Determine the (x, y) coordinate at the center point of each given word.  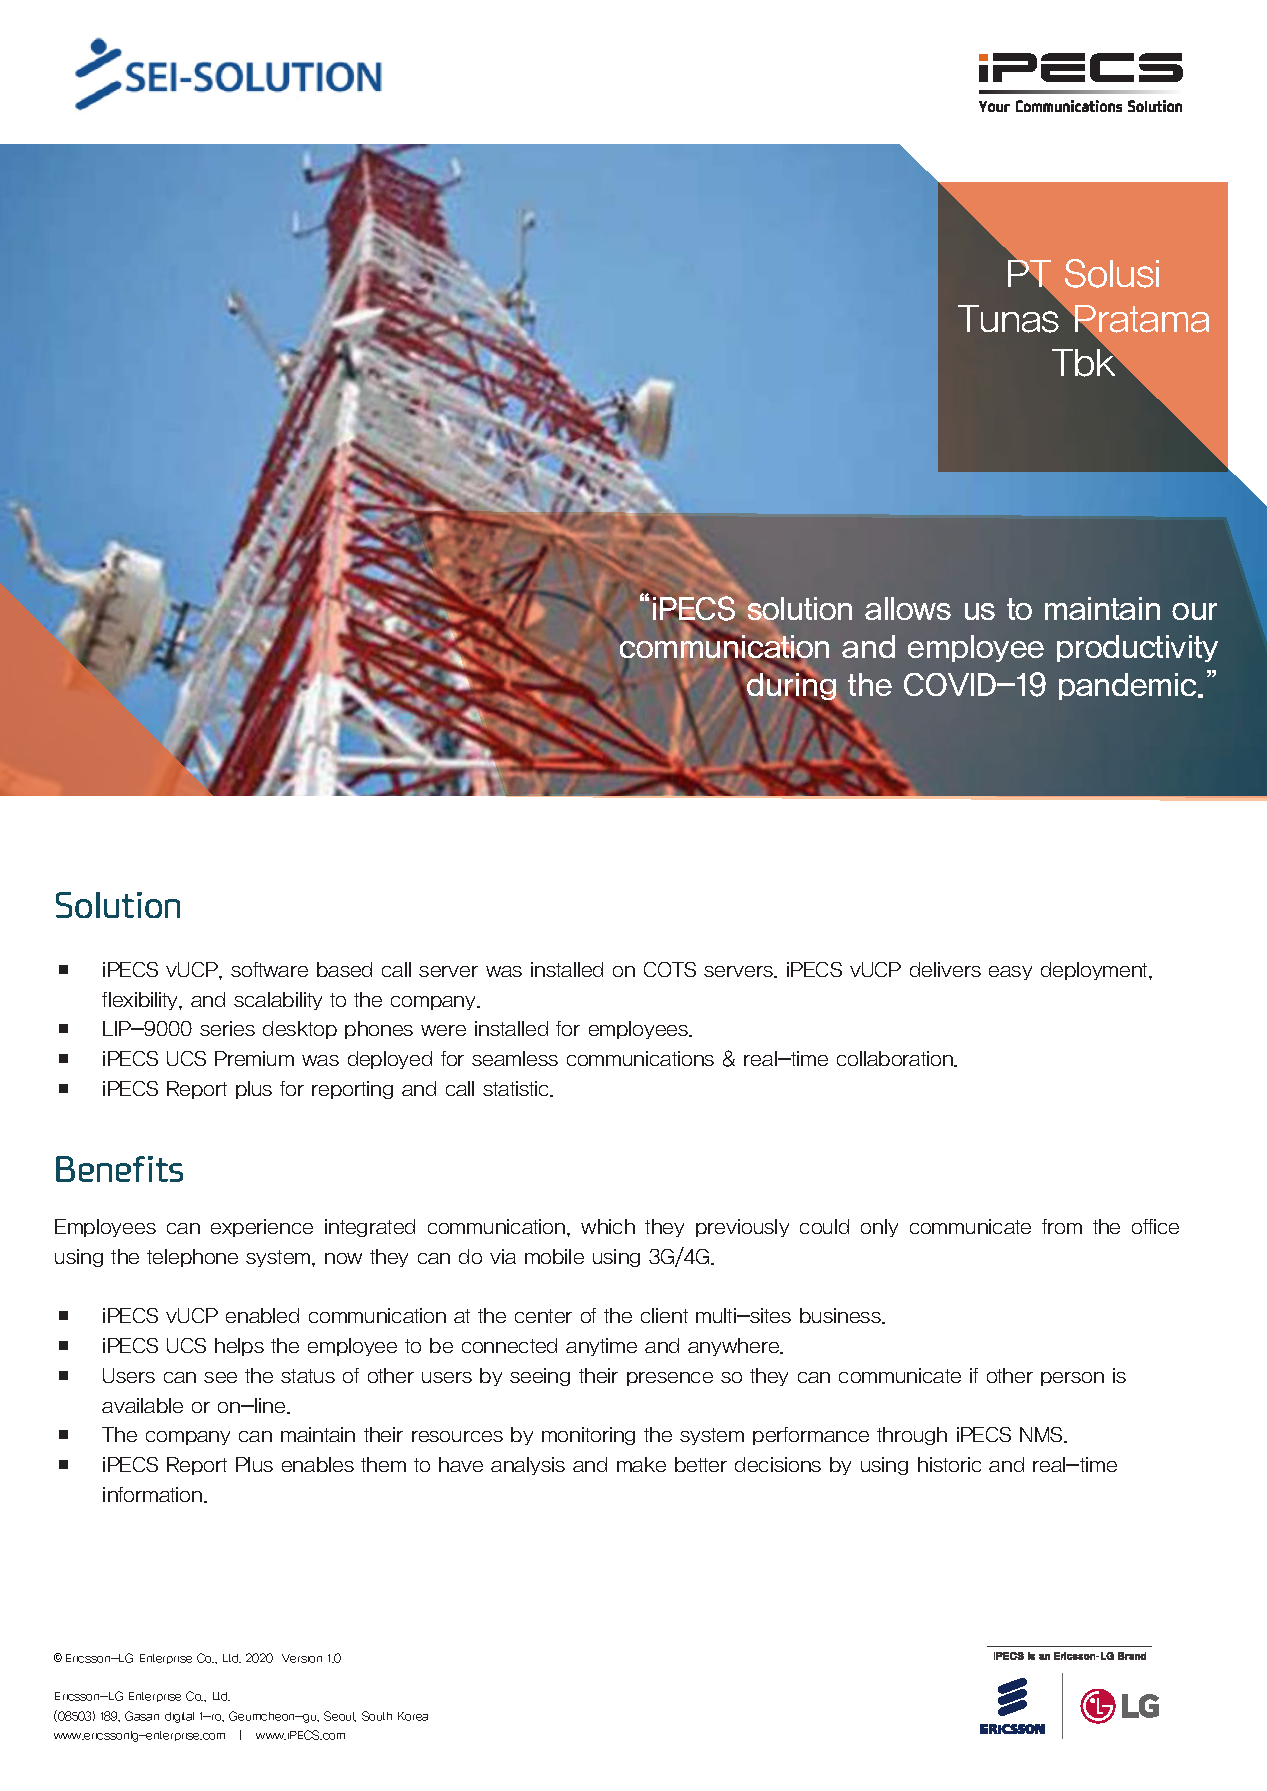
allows (908, 608)
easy (1010, 973)
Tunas (1010, 317)
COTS (670, 969)
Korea (413, 1716)
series (227, 1028)
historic (949, 1464)
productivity (1137, 648)
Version (302, 1658)
